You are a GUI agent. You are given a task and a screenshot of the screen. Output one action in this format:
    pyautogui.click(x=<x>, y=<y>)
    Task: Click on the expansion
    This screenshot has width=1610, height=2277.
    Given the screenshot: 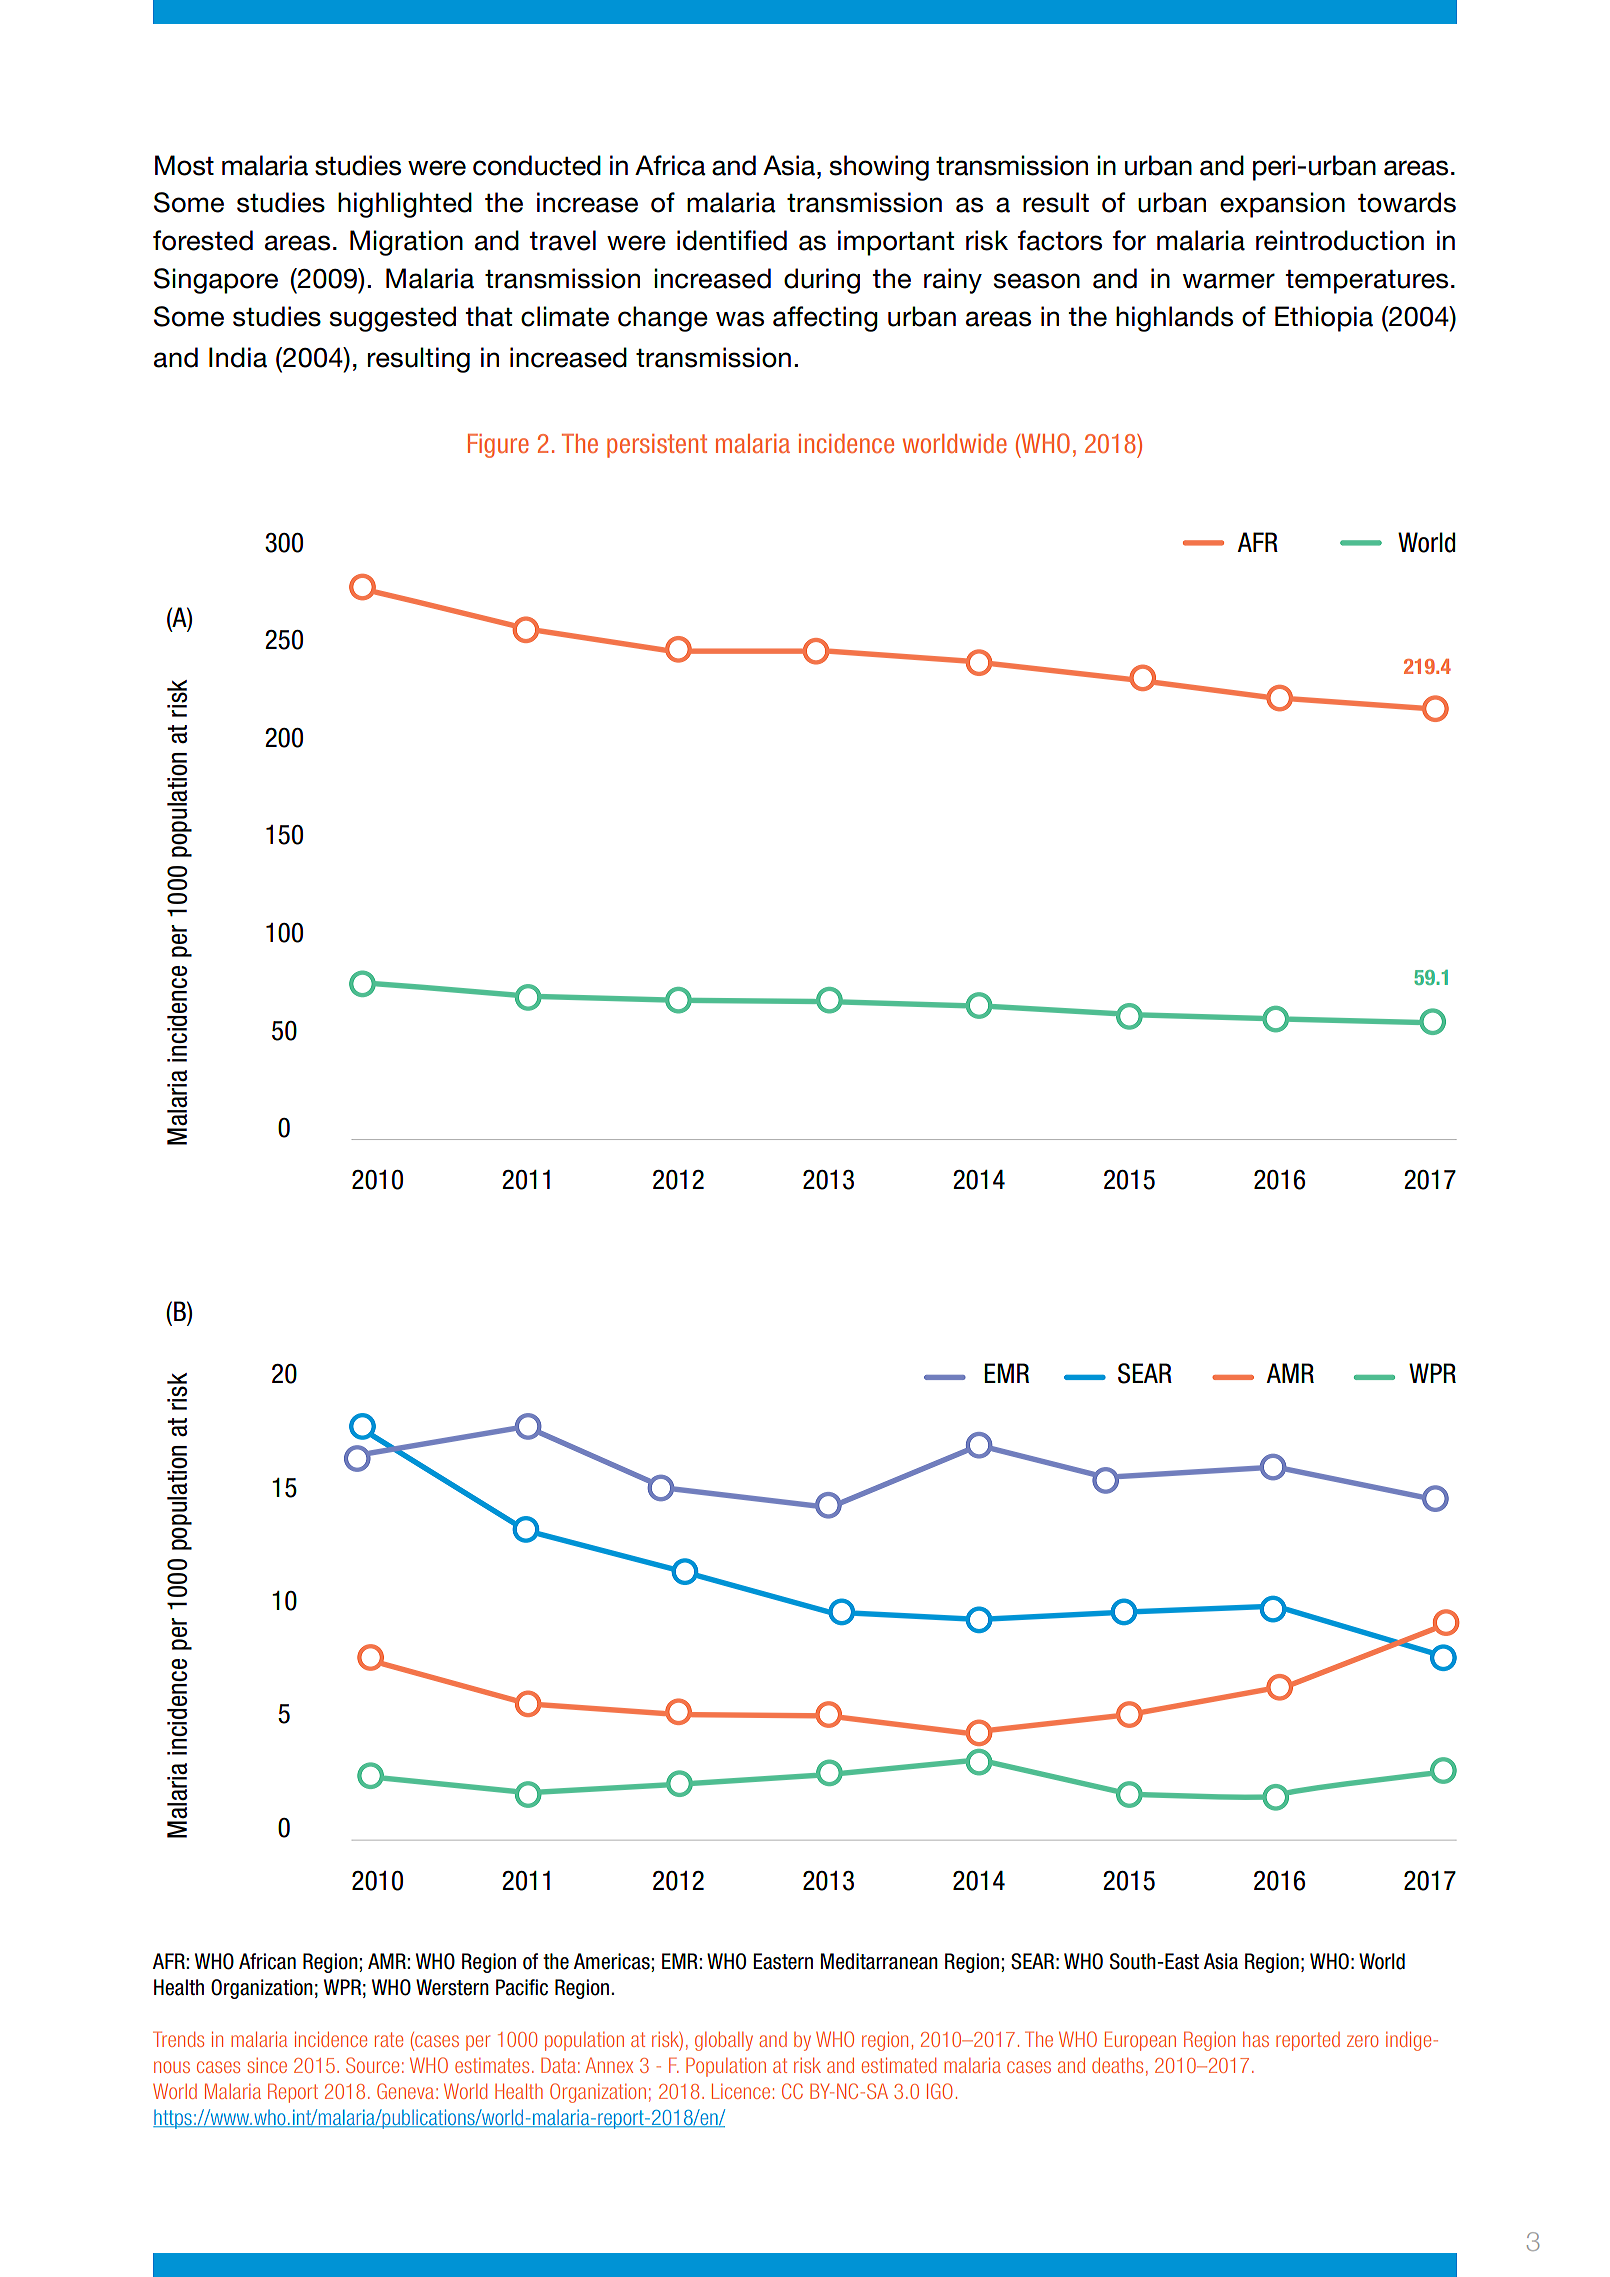 What is the action you would take?
    pyautogui.click(x=1282, y=205)
